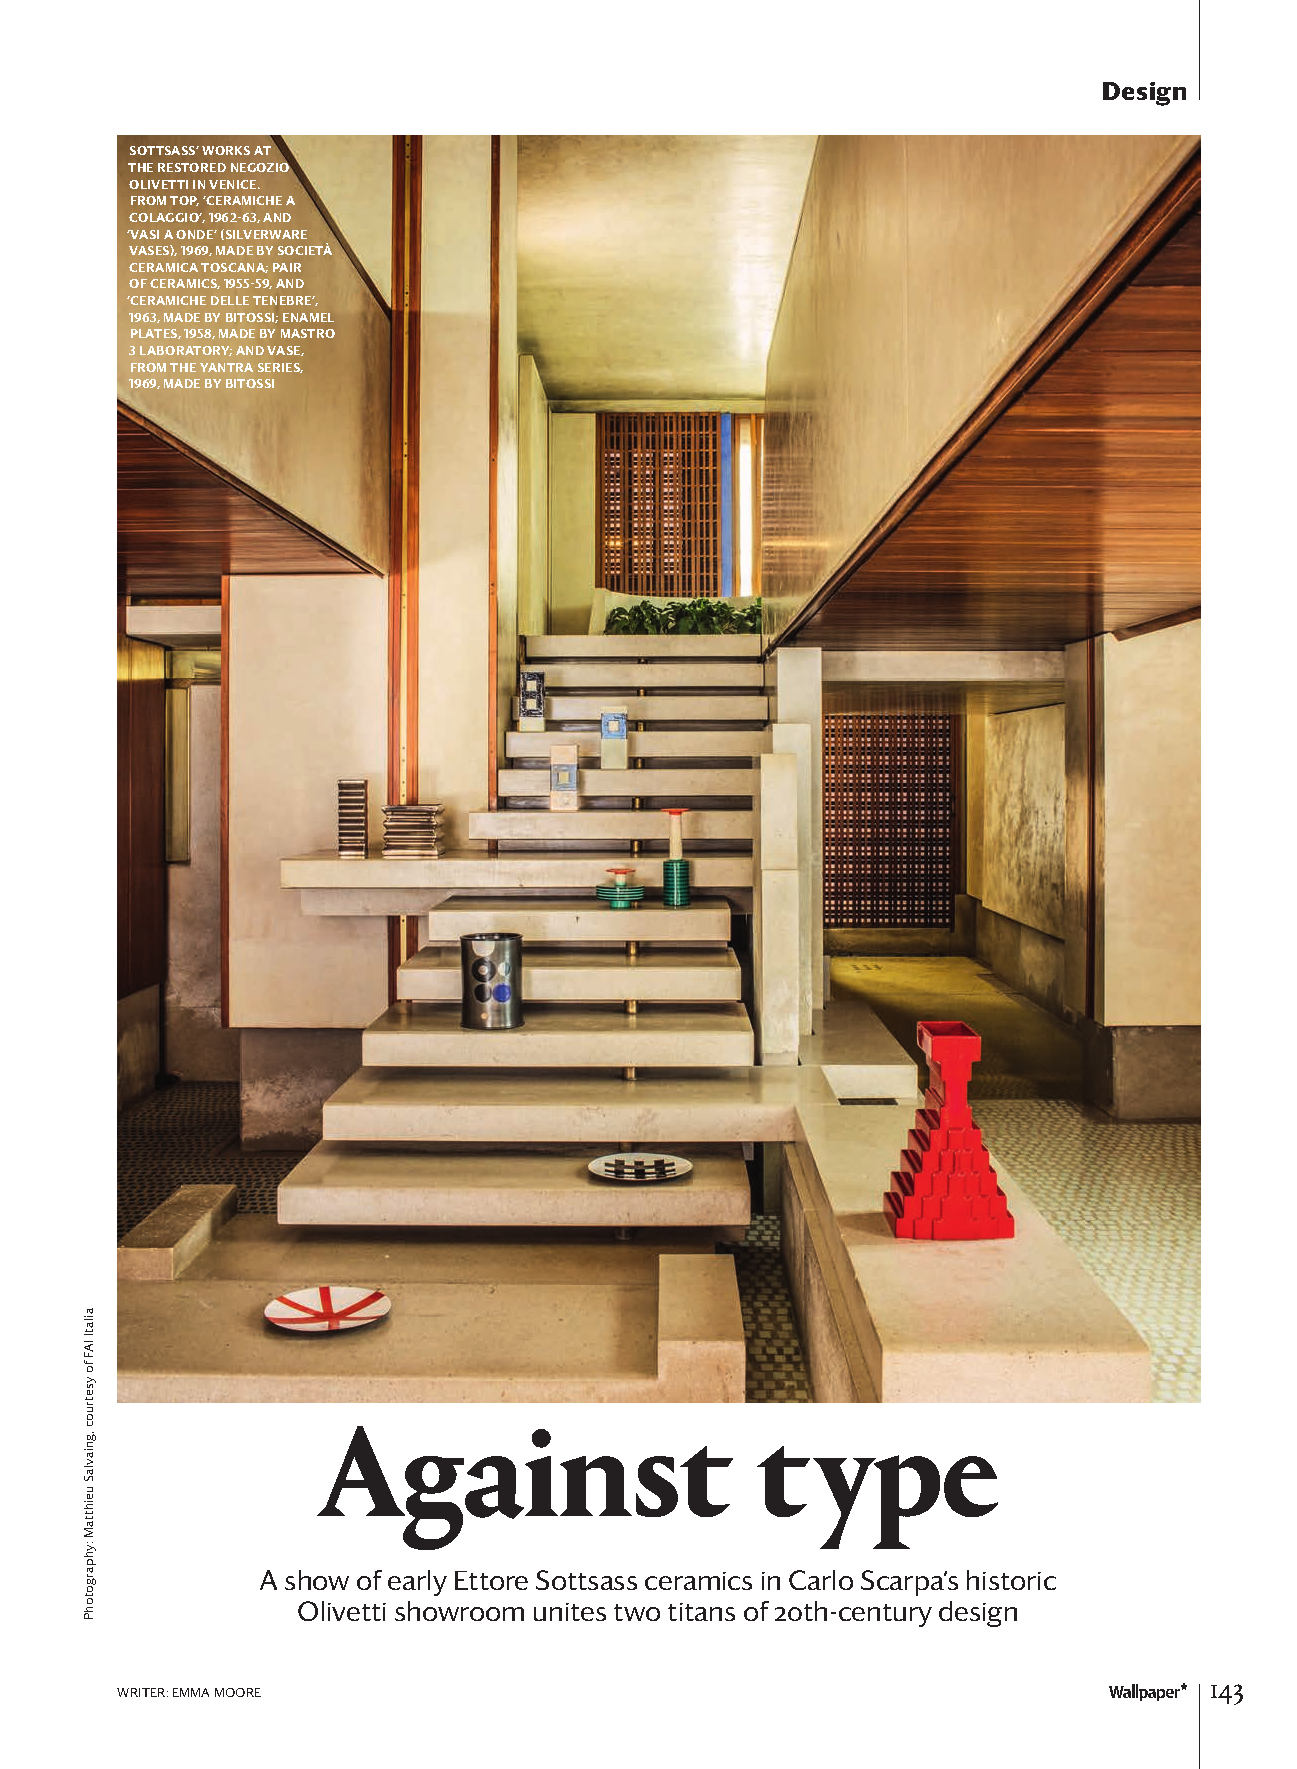 The width and height of the document is (1297, 1769). Describe the element at coordinates (308, 317) in the document. I see `ENAMEL` at that location.
